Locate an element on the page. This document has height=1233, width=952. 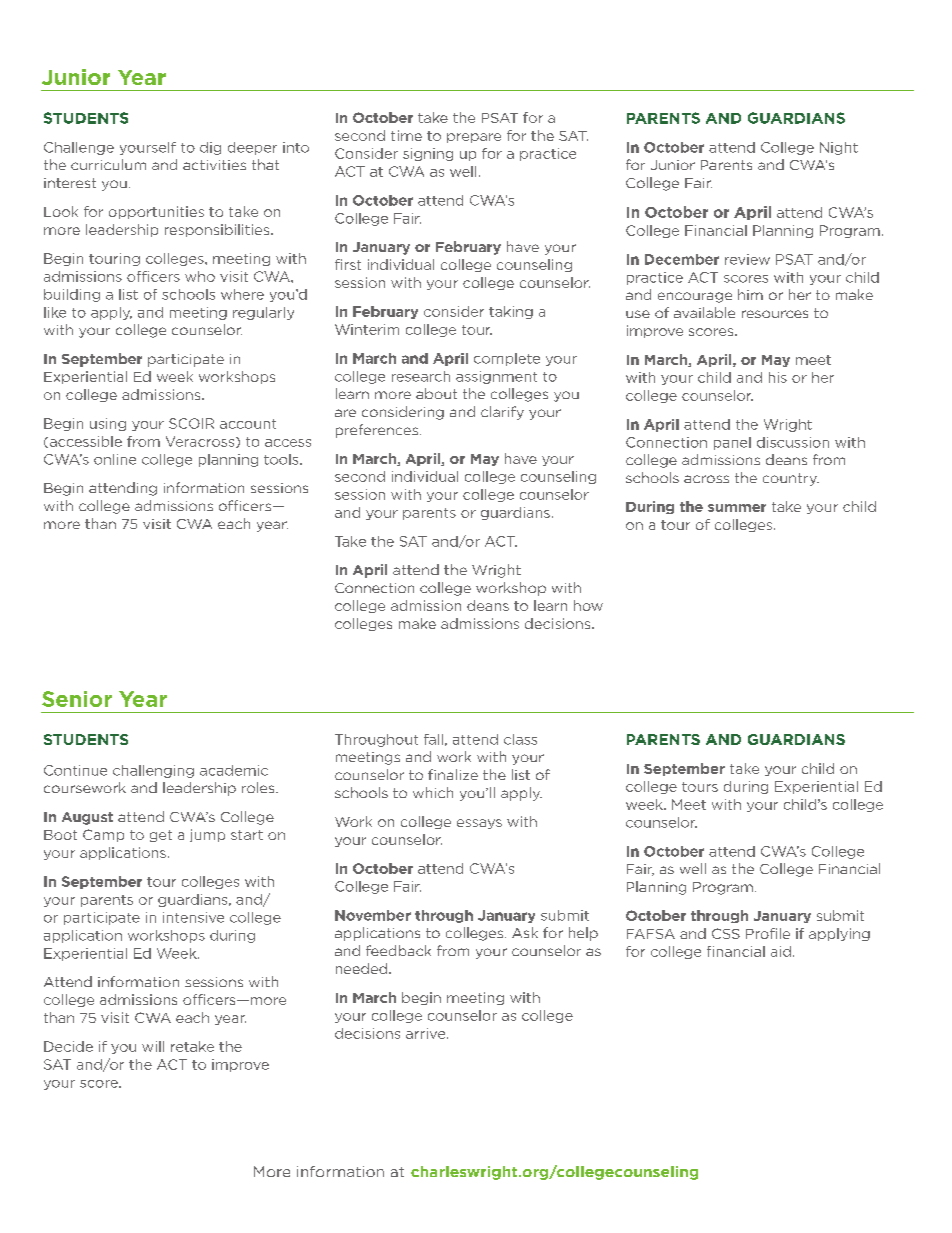
will is located at coordinates (153, 1046).
